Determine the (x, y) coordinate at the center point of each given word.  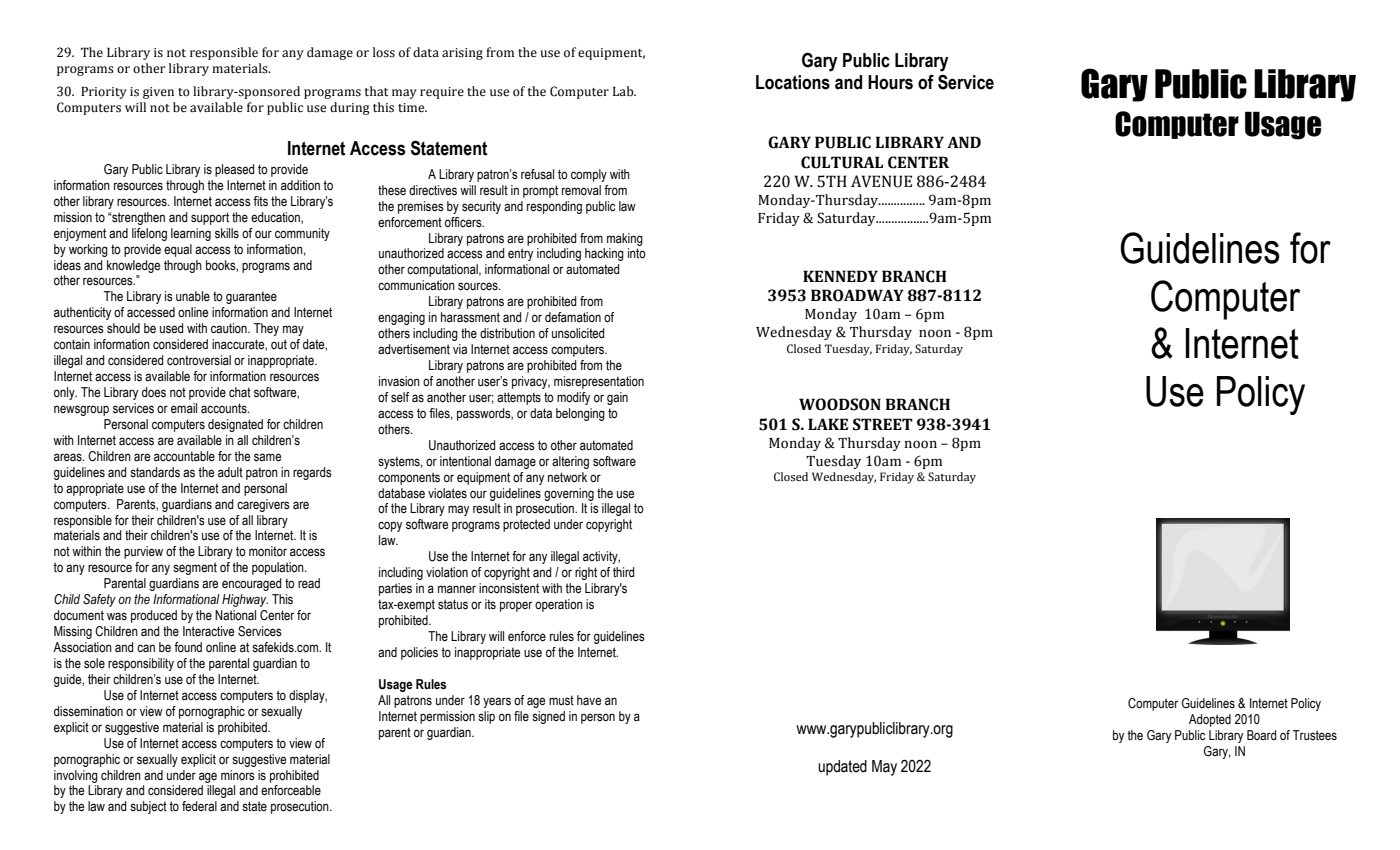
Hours (890, 82)
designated (235, 425)
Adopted (1210, 720)
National (235, 615)
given (158, 93)
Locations (793, 82)
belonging (580, 414)
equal (178, 250)
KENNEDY (840, 276)
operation (559, 605)
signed (548, 717)
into (637, 253)
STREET (883, 424)
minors (238, 775)
